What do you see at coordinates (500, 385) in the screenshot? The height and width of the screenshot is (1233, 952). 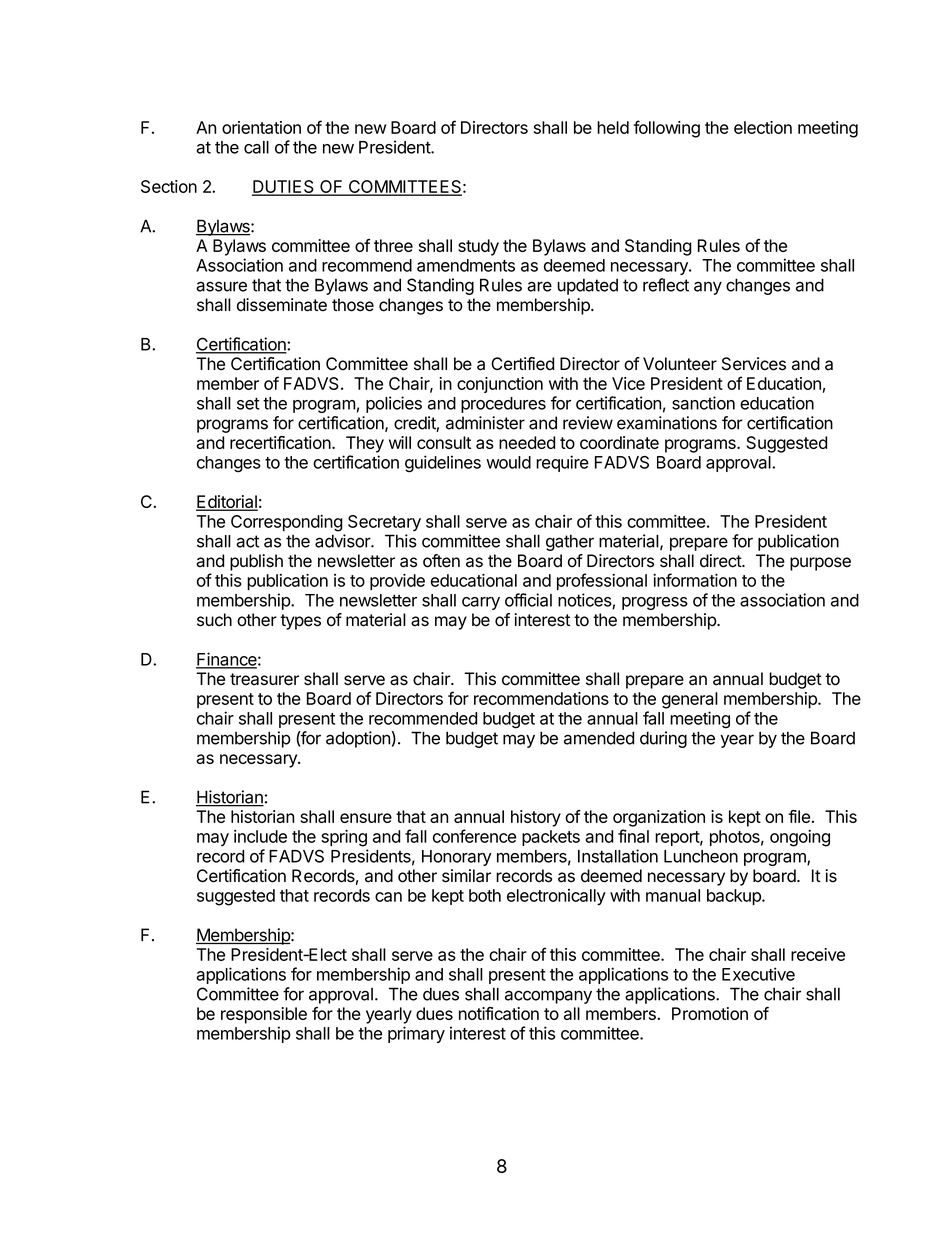 I see `conjunction` at bounding box center [500, 385].
